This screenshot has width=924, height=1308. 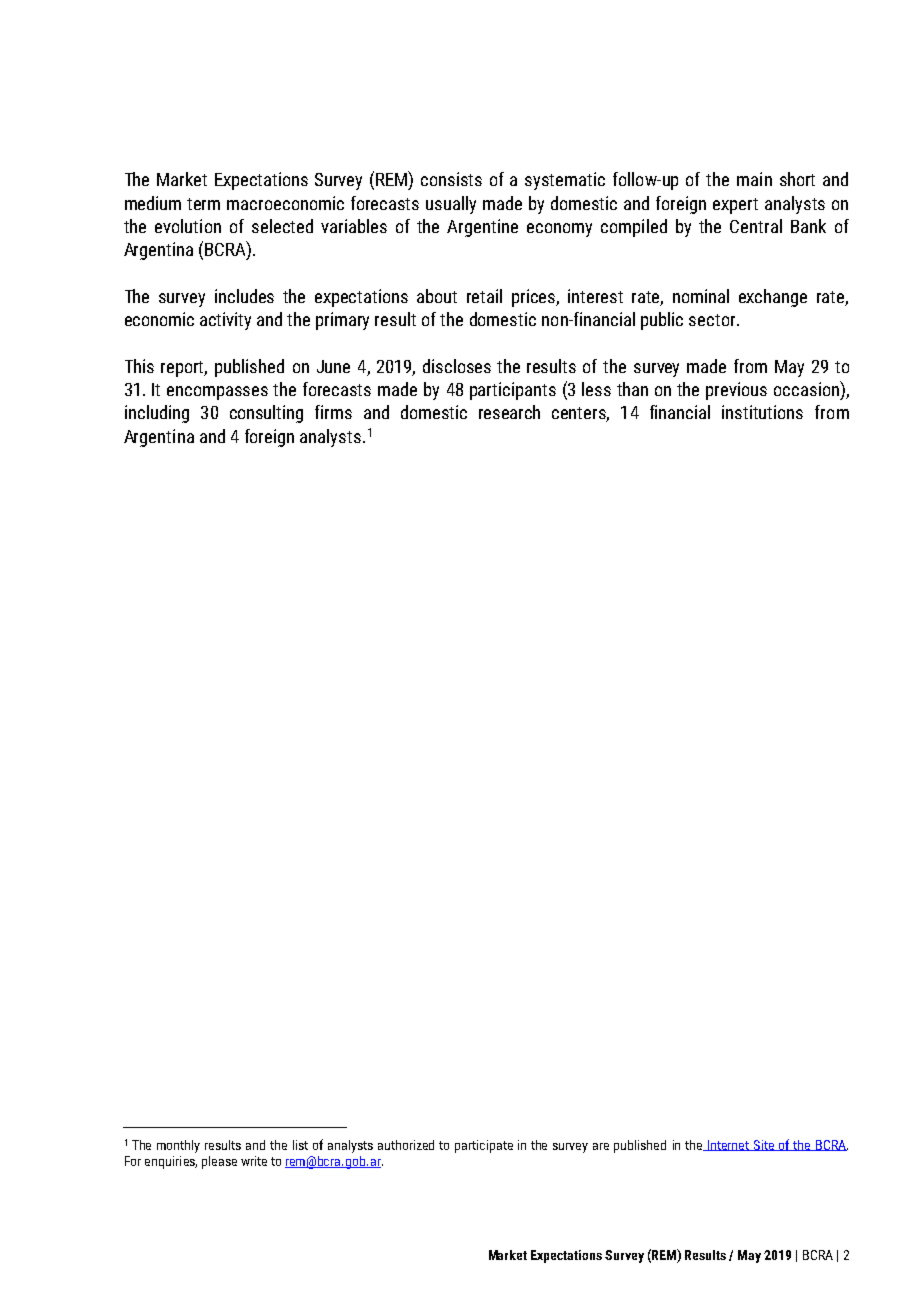 I want to click on institutions, so click(x=762, y=412).
